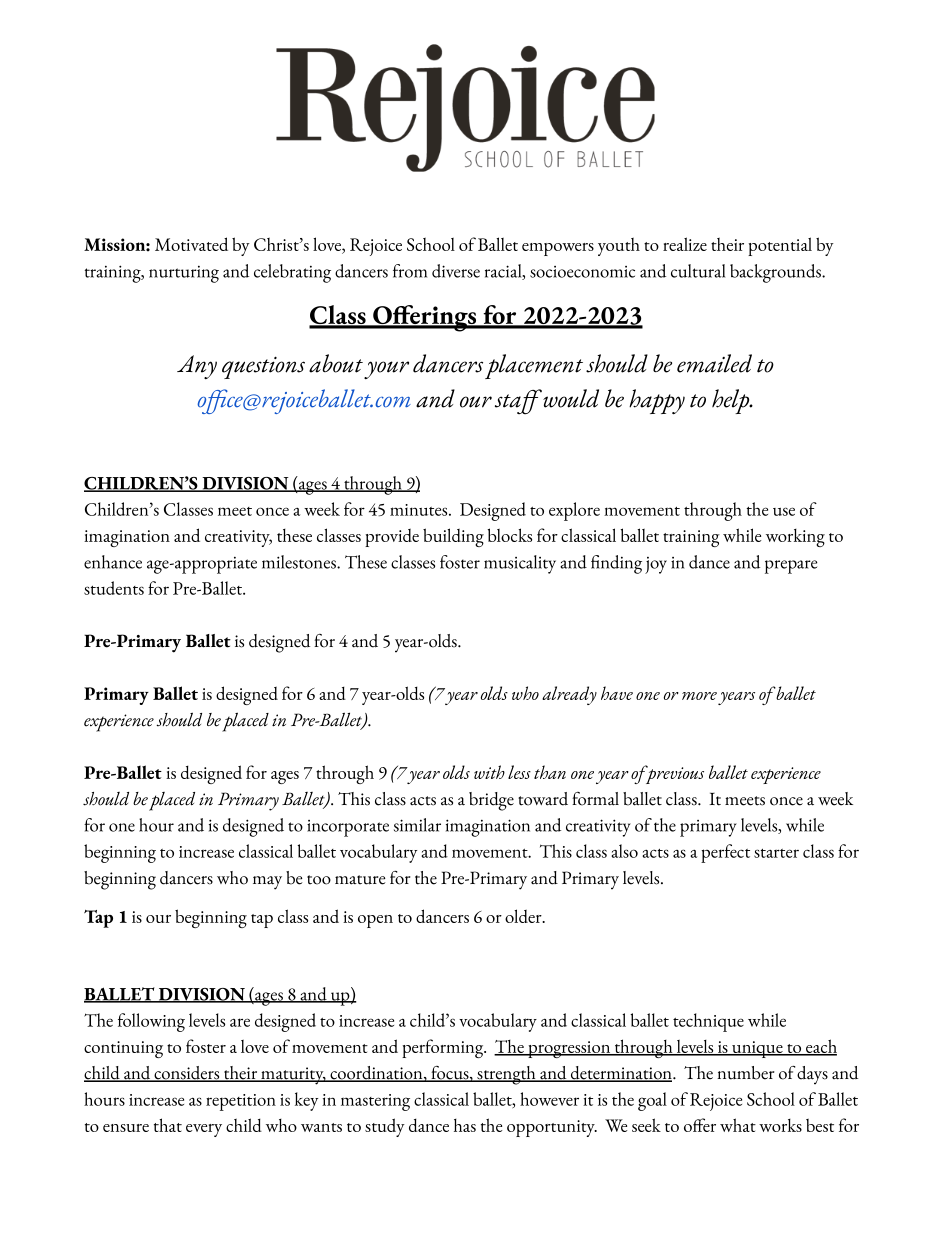  What do you see at coordinates (489, 772) in the screenshot?
I see `with` at bounding box center [489, 772].
